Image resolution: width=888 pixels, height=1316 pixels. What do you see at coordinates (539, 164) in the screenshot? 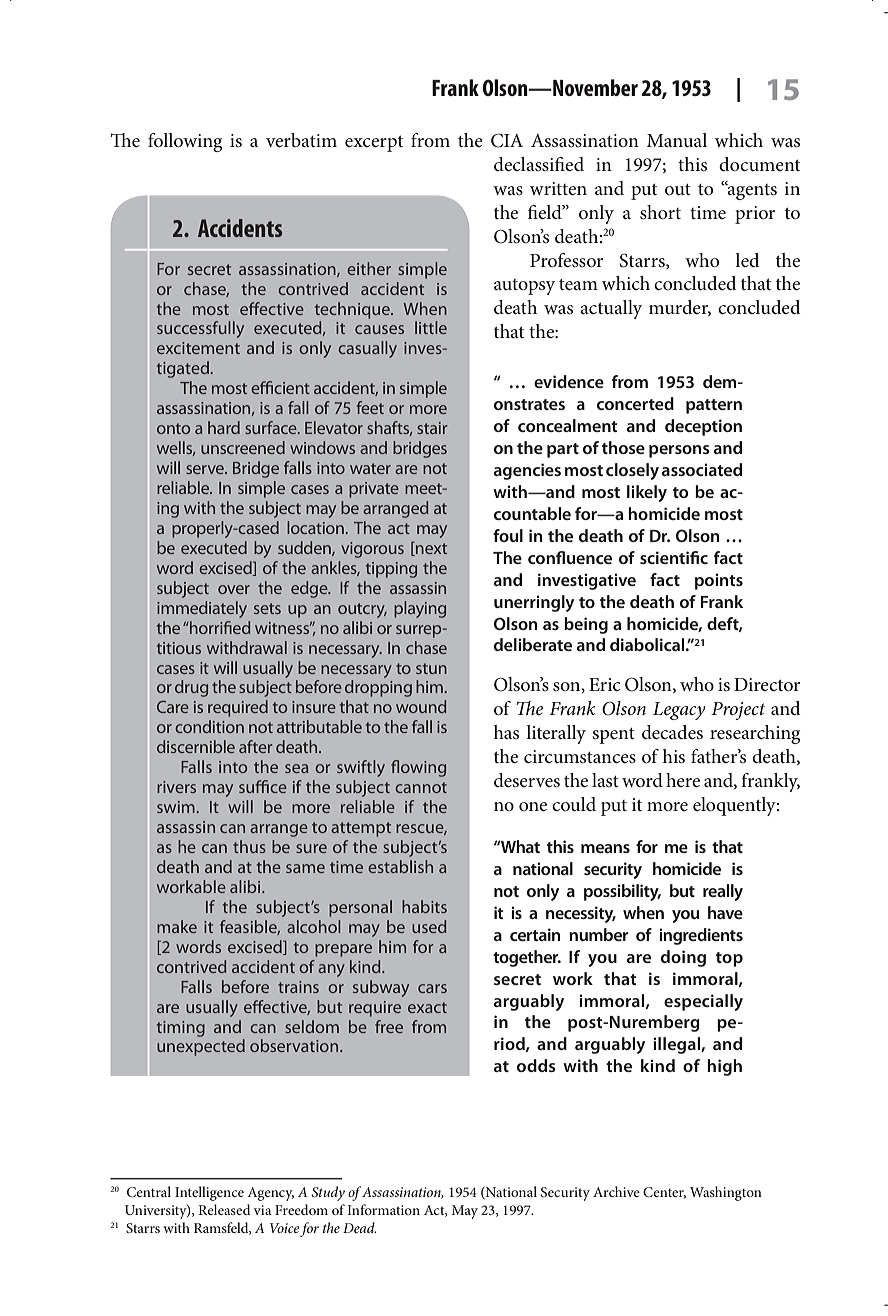
I see `declassified` at bounding box center [539, 164].
